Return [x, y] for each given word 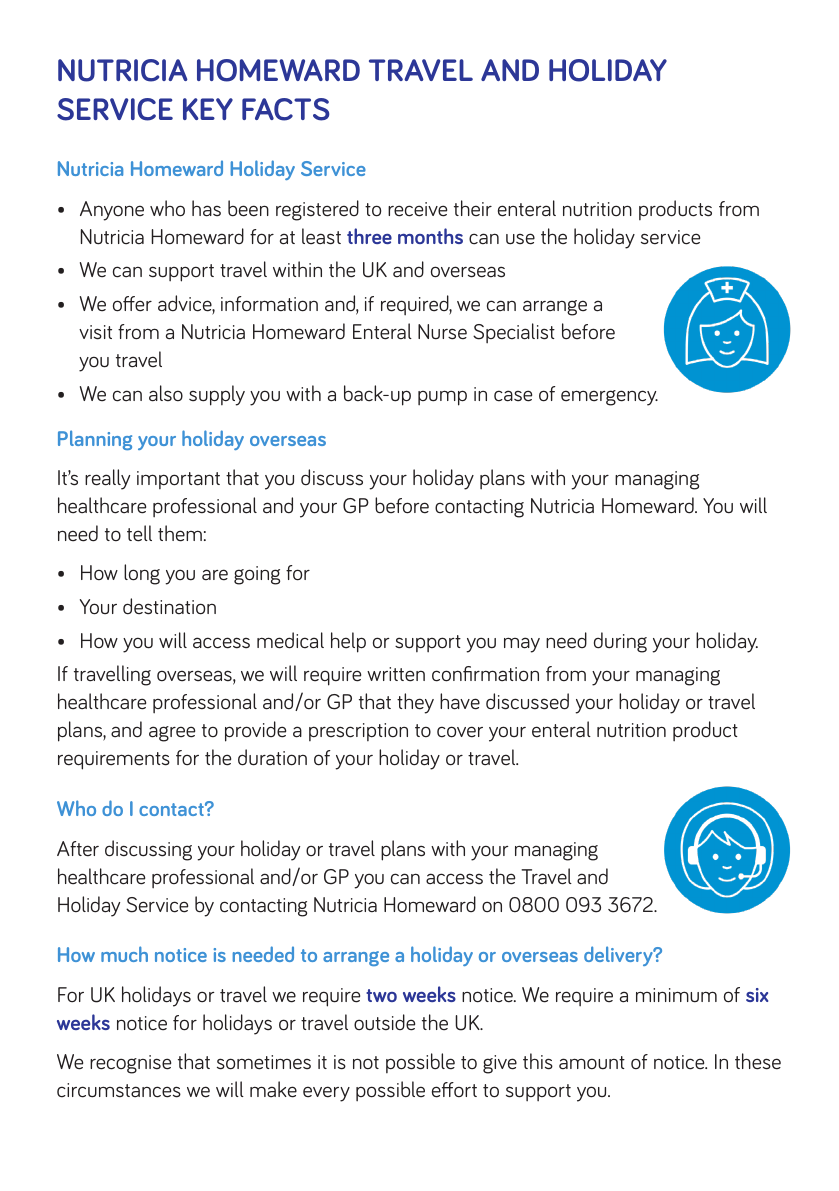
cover [460, 732]
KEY [208, 109]
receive [417, 209]
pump [442, 398]
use [520, 239]
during [620, 642]
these [758, 1061]
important [178, 480]
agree [172, 734]
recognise [130, 1064]
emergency [609, 398]
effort [454, 1090]
